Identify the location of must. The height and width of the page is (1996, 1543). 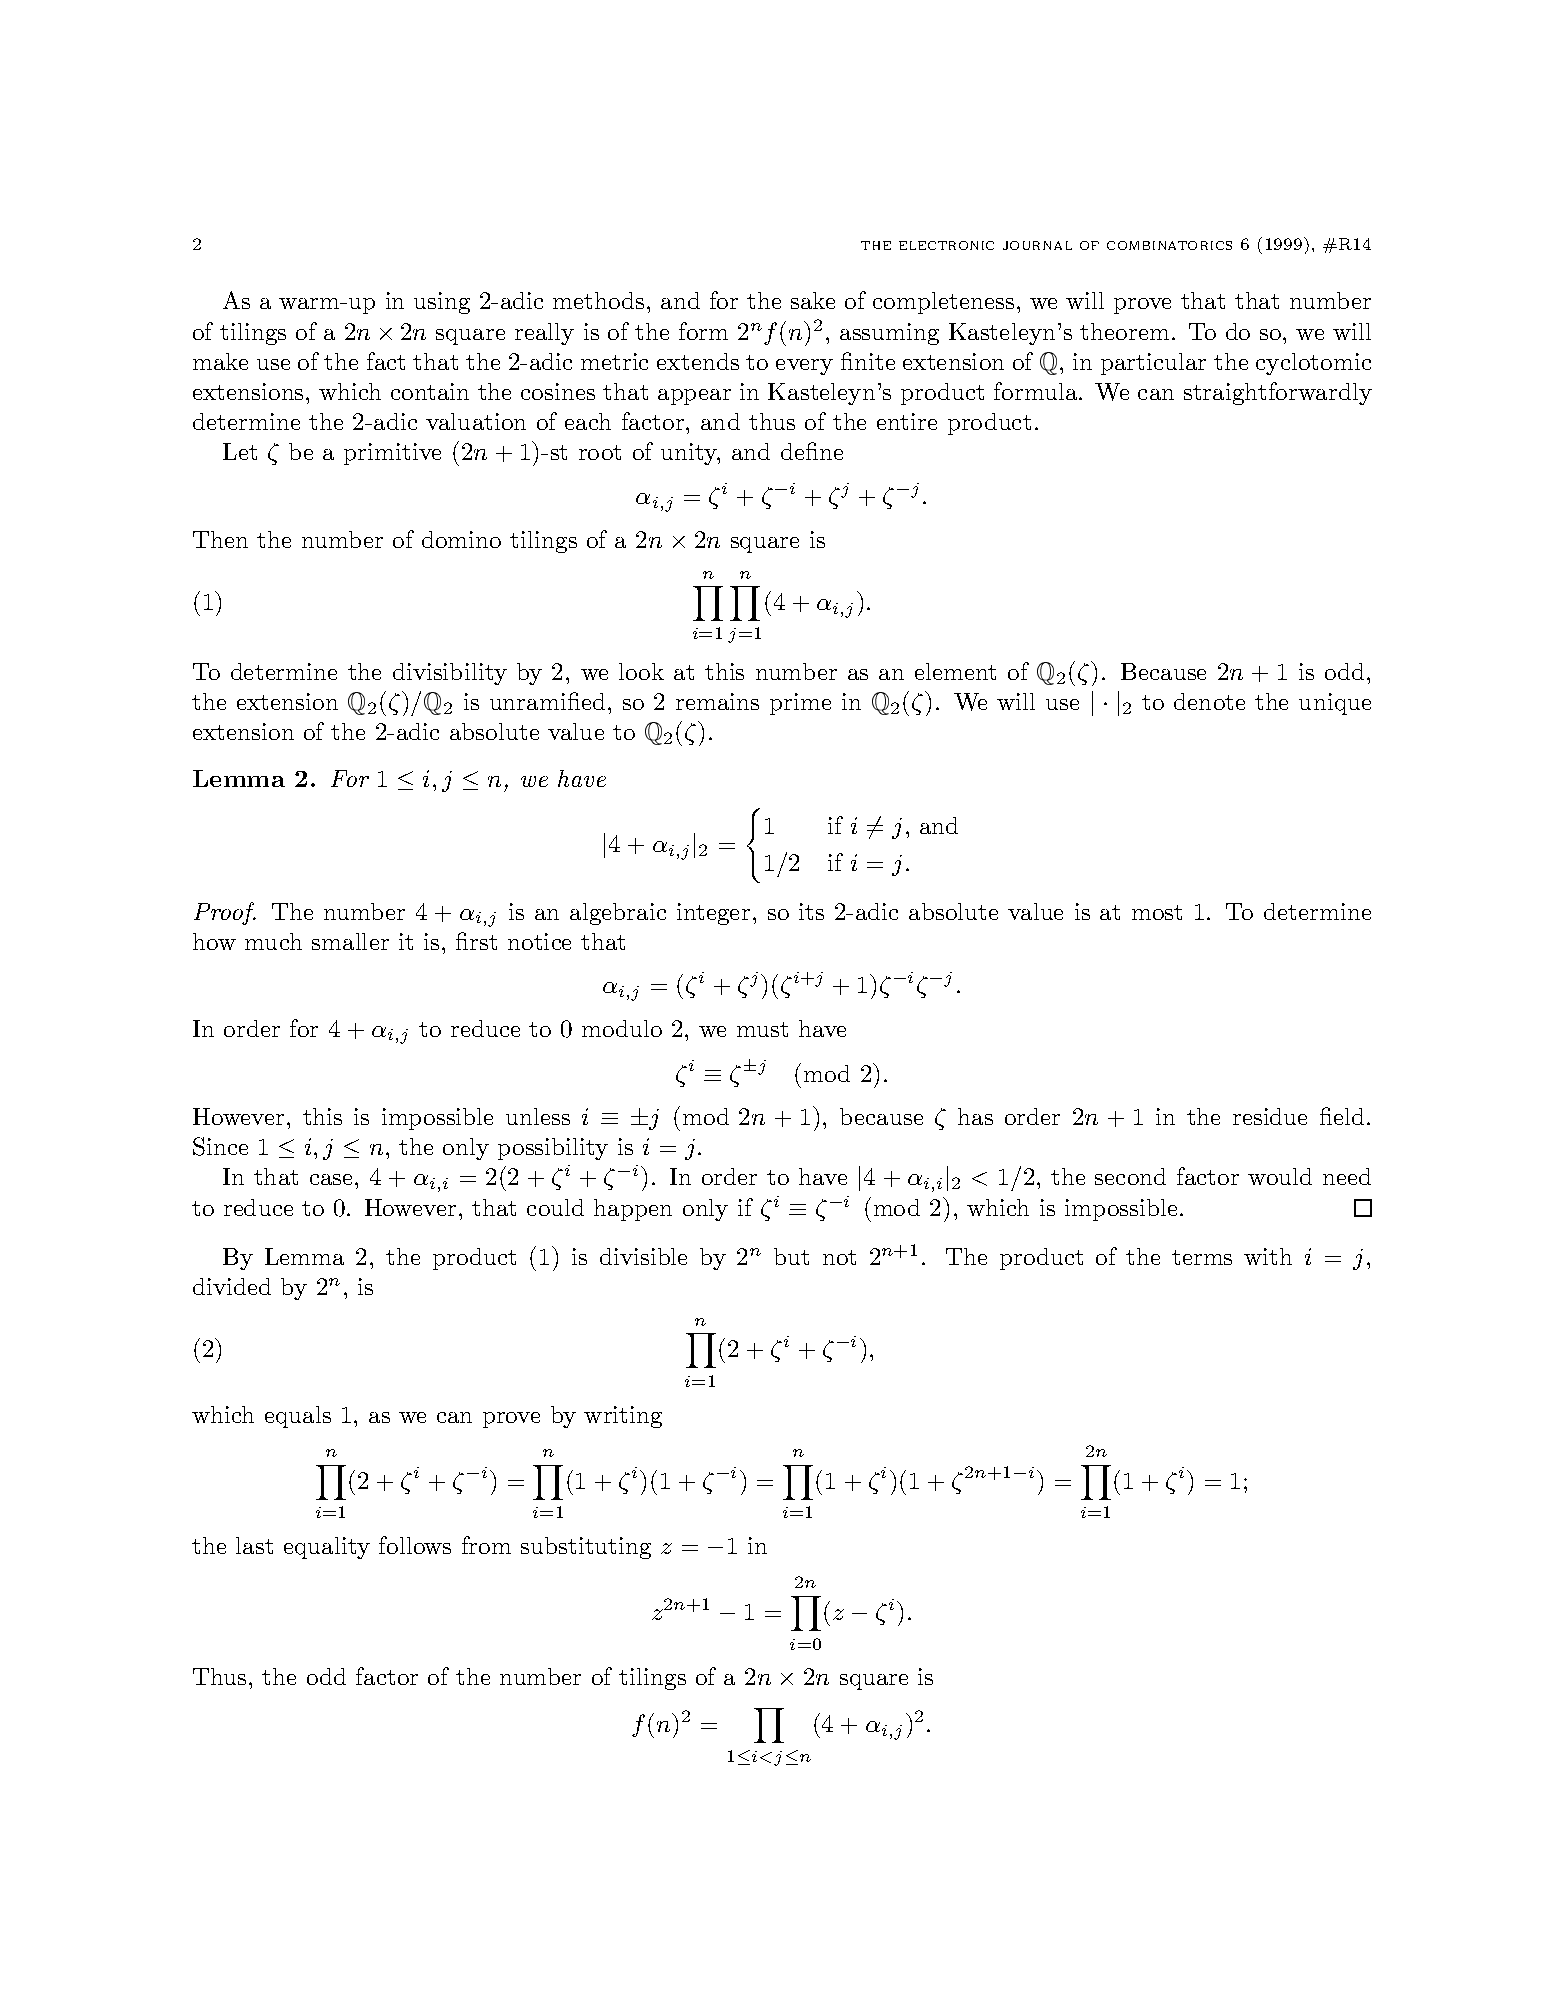
(762, 1029).
